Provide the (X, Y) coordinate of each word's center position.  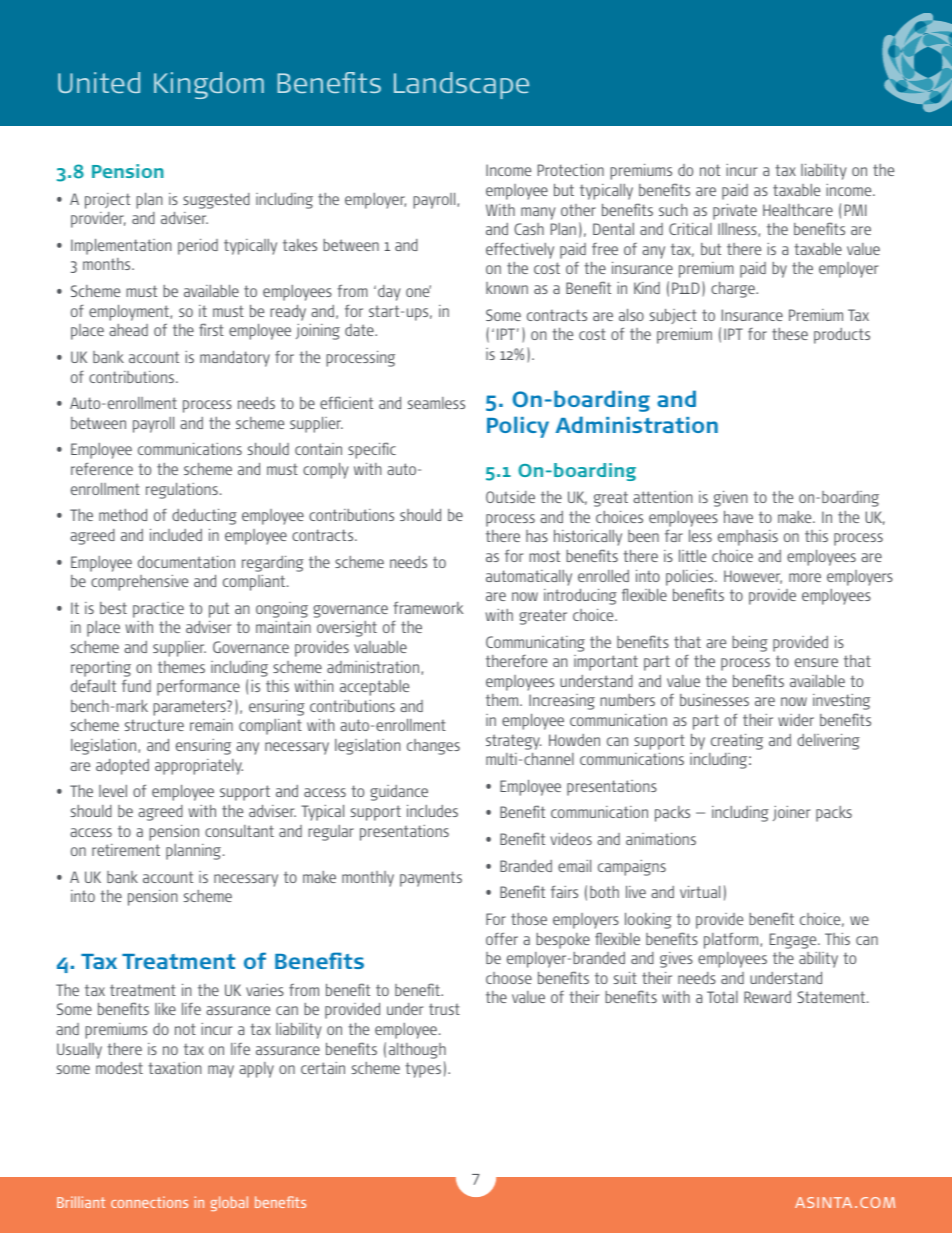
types (423, 1070)
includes (432, 811)
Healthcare (798, 210)
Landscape (461, 85)
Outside (510, 497)
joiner (791, 813)
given (730, 499)
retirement (126, 850)
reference (102, 469)
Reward (767, 997)
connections (149, 1202)
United (99, 82)
